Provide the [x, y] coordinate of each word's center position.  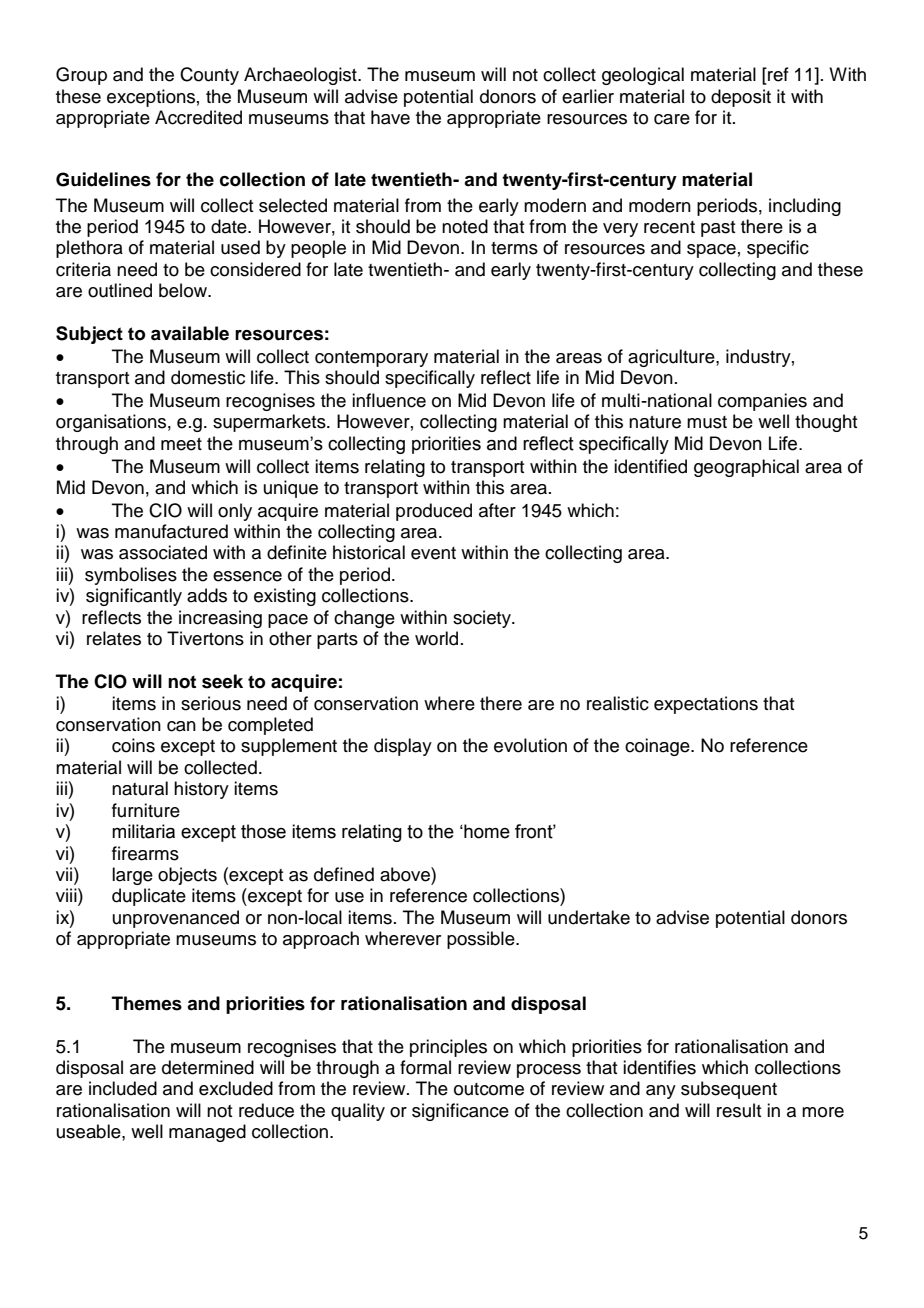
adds [207, 595]
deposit [741, 98]
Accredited [198, 117]
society [483, 619]
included [123, 1088]
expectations [706, 705]
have [390, 117]
